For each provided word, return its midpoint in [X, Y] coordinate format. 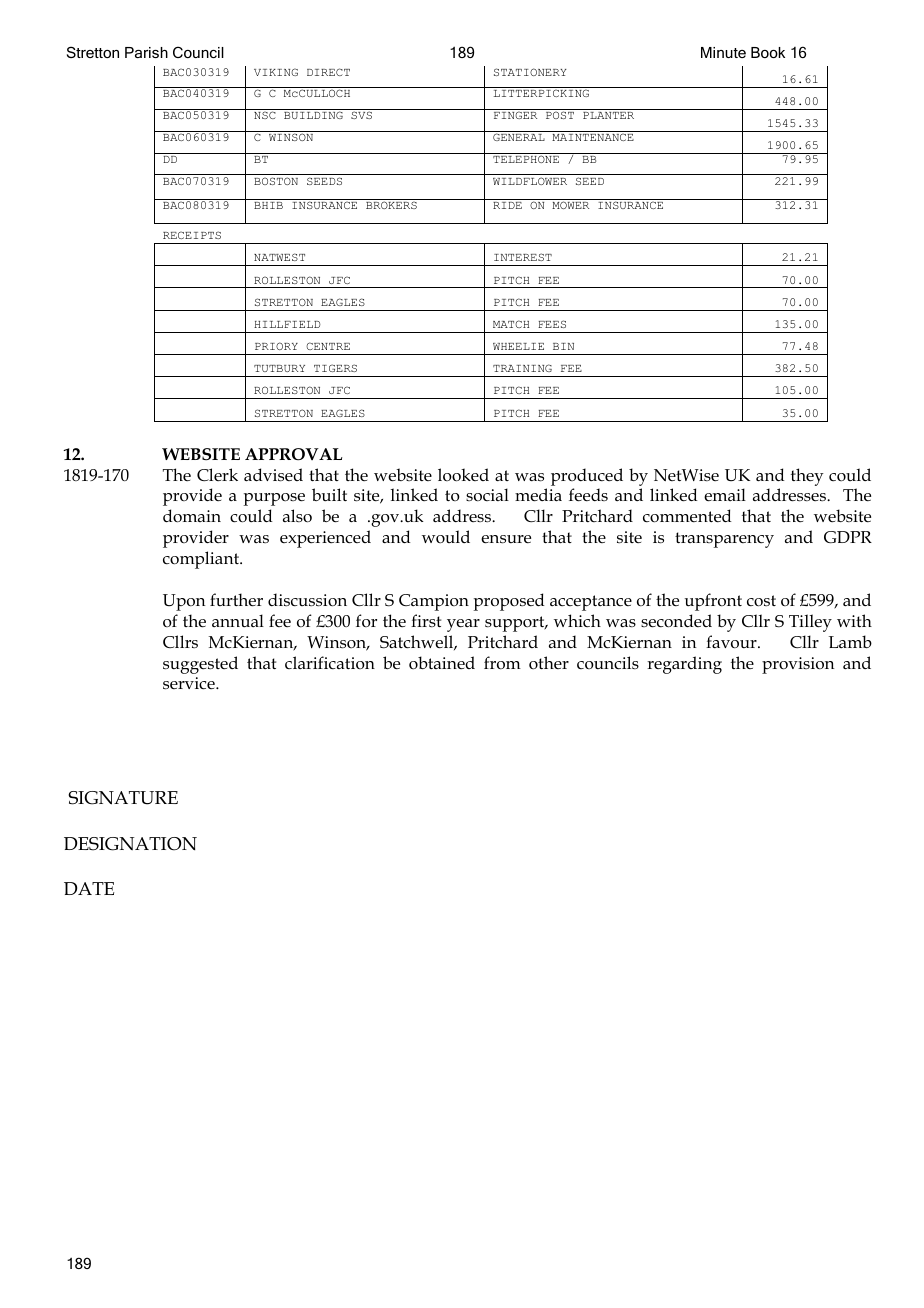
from [502, 663]
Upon [184, 602]
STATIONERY [530, 72]
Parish [146, 52]
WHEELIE [518, 346]
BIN [563, 346]
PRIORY [276, 346]
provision [798, 665]
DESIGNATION [130, 844]
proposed [509, 602]
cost [761, 601]
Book [768, 52]
